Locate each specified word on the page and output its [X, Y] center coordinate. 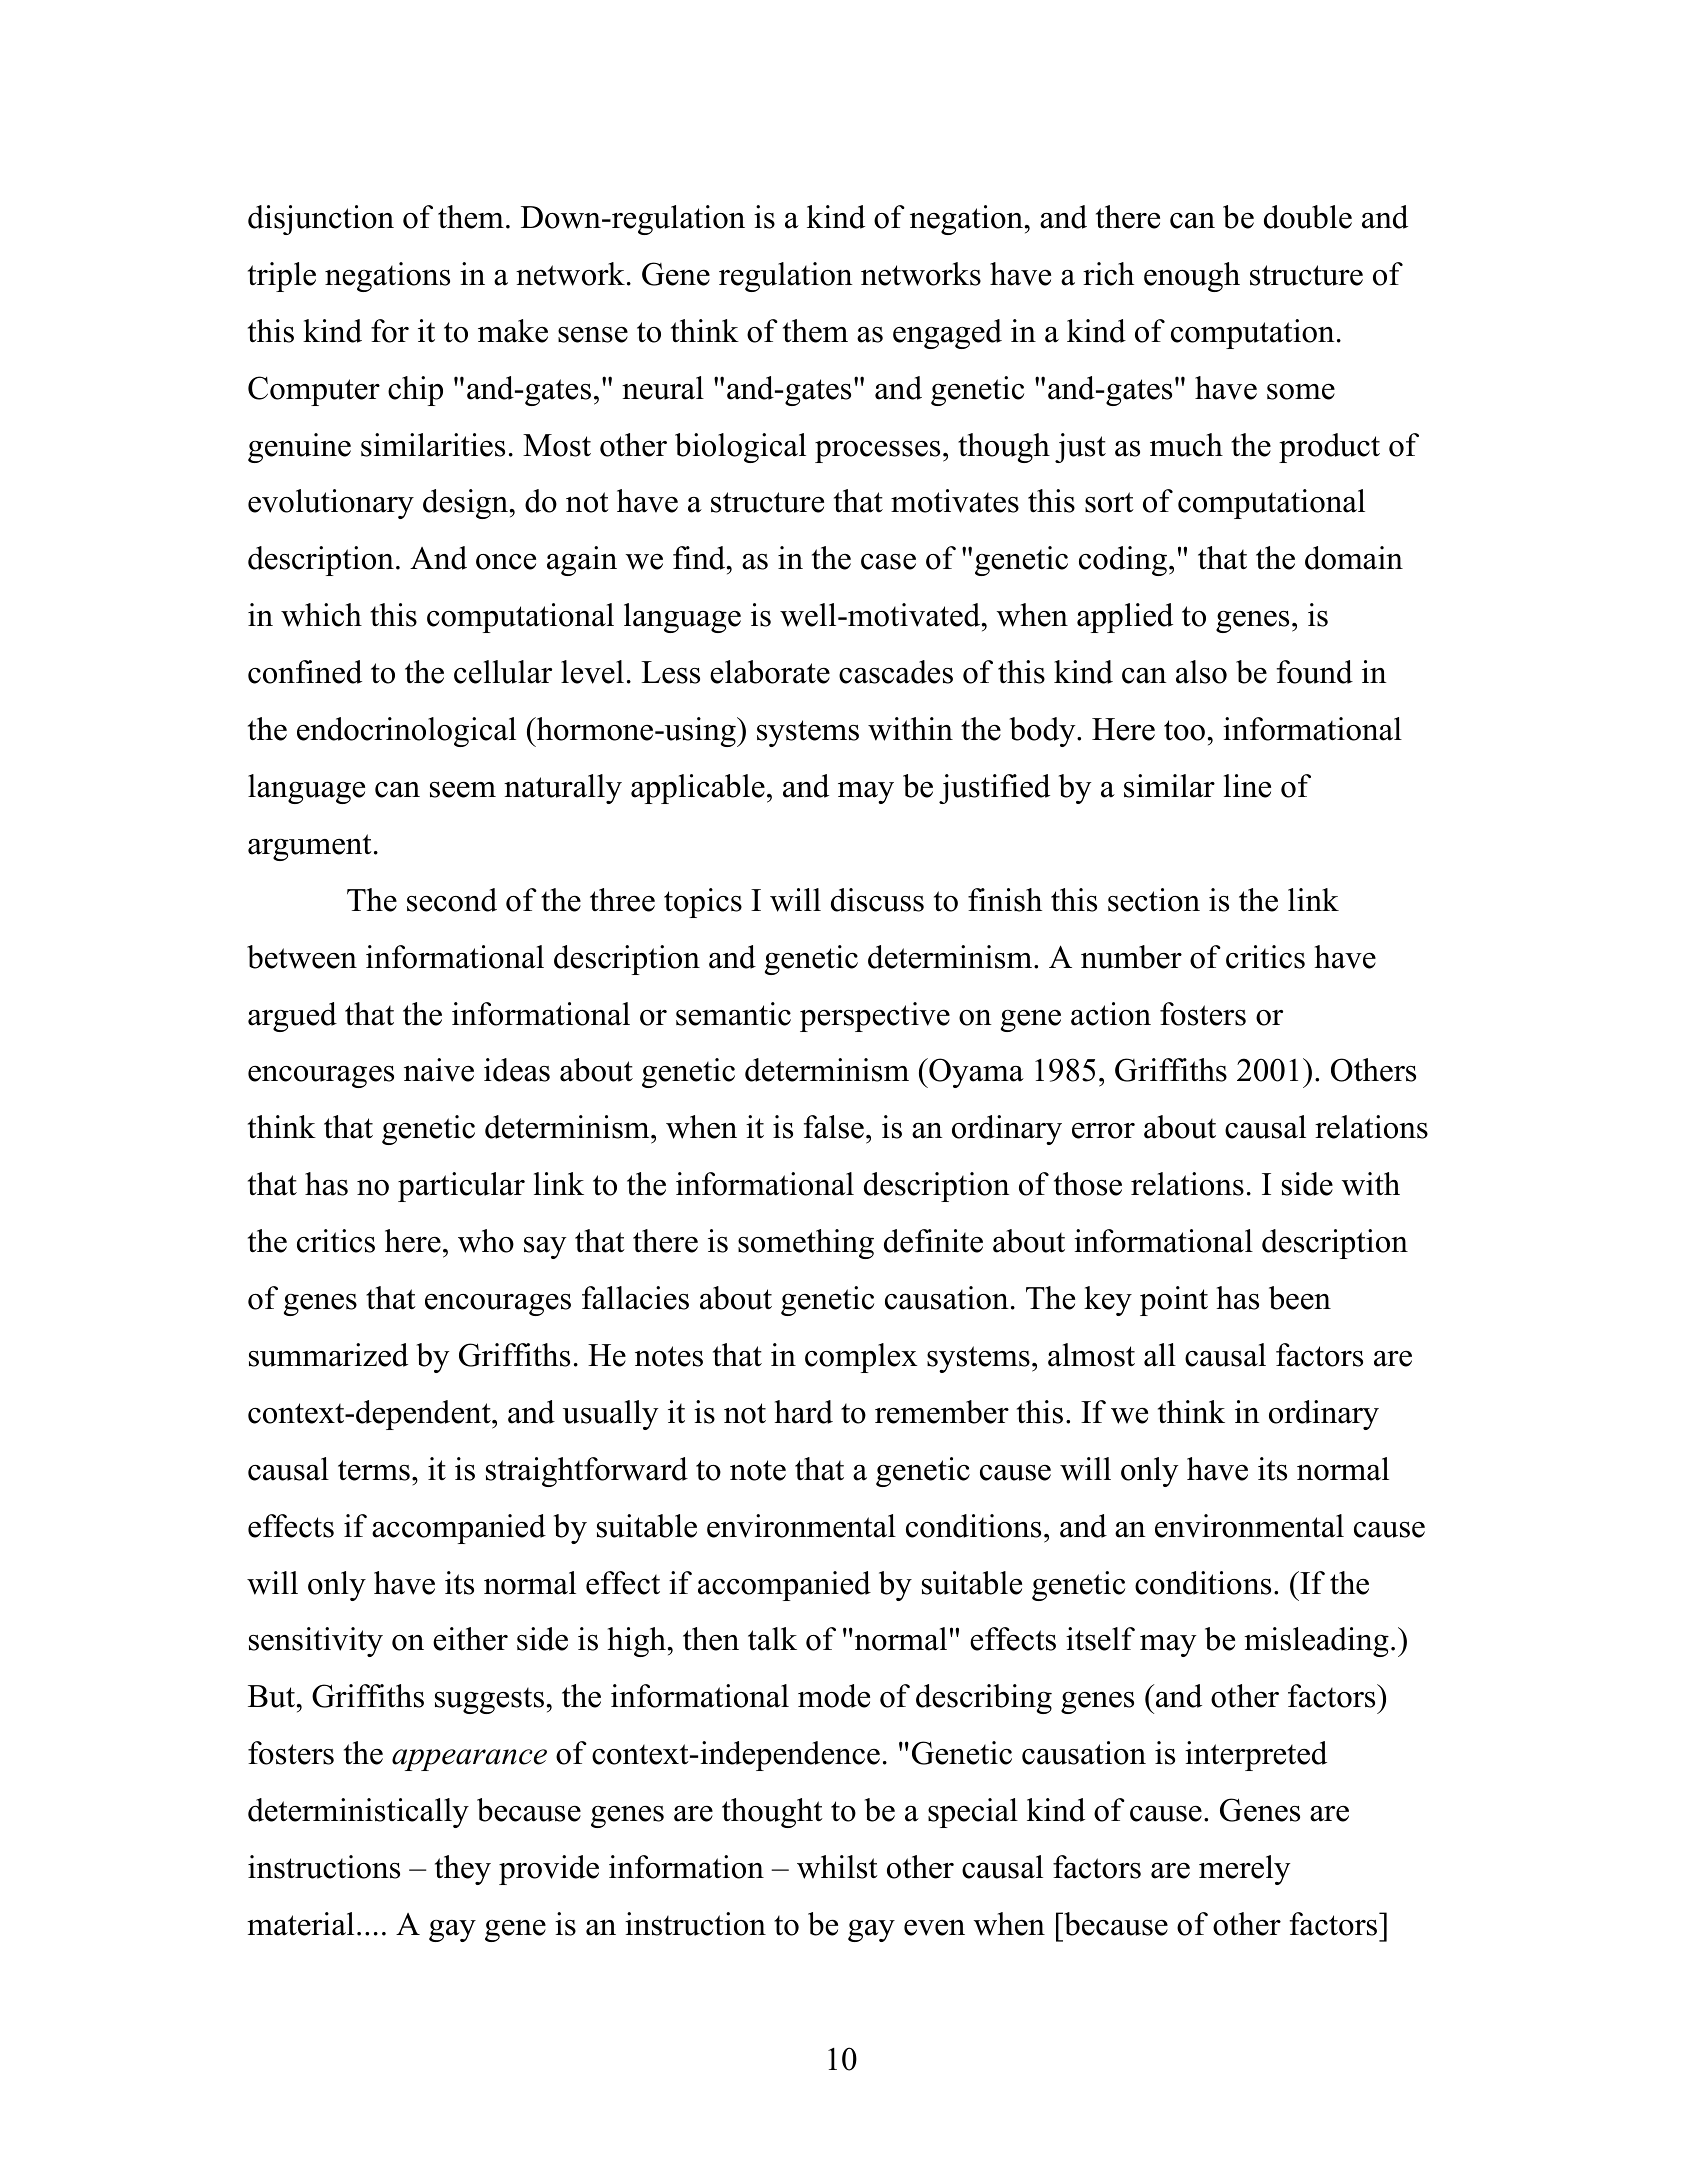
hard [804, 1412]
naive [439, 1070]
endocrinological [406, 732]
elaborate [770, 672]
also [1201, 672]
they [463, 1870]
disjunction [321, 220]
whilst [837, 1867]
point [1174, 1301]
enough [1192, 277]
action [1111, 1014]
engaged [947, 334]
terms [374, 1470]
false [834, 1127]
